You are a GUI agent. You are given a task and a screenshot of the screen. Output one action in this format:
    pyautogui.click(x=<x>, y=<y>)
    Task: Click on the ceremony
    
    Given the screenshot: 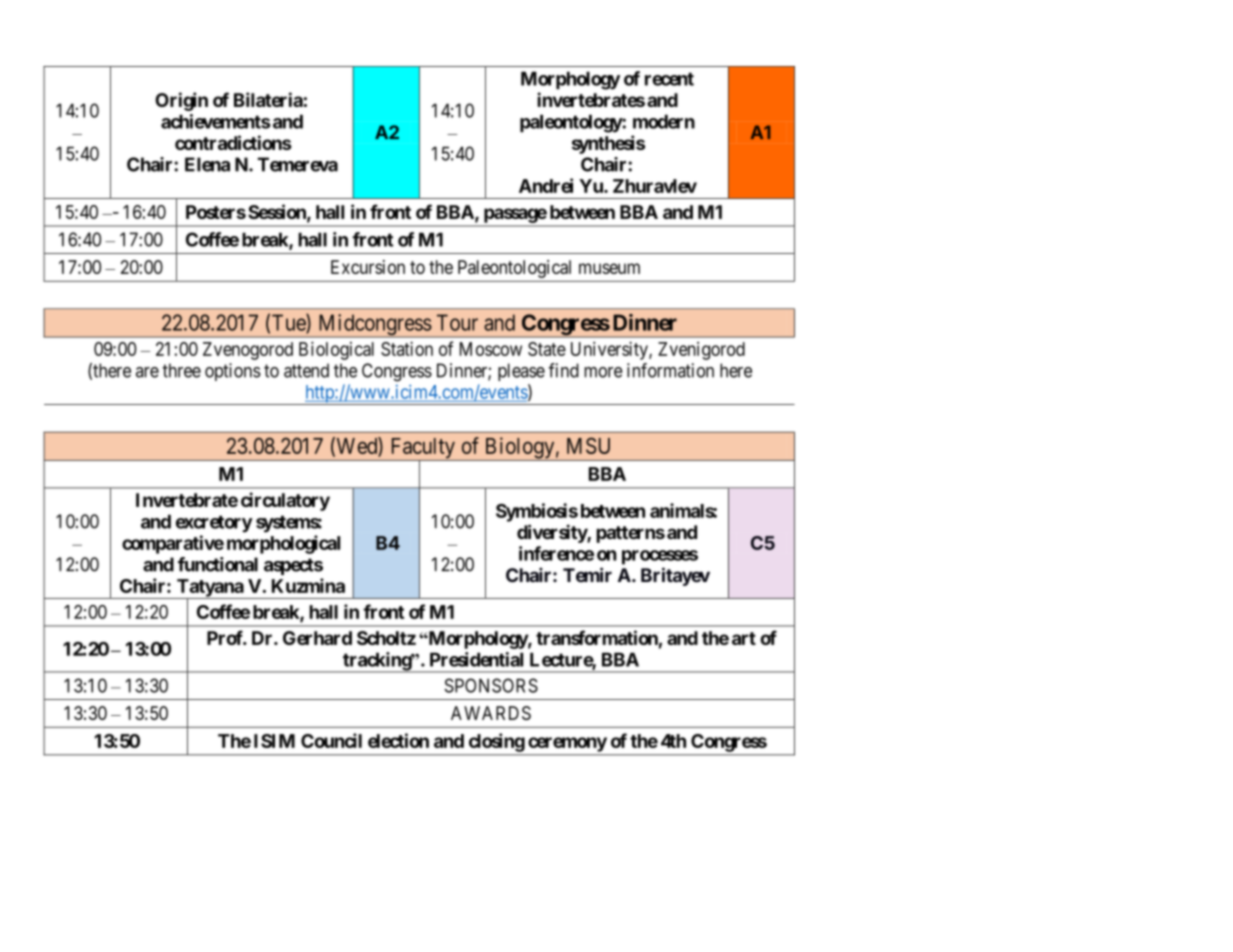 What is the action you would take?
    pyautogui.click(x=567, y=744)
